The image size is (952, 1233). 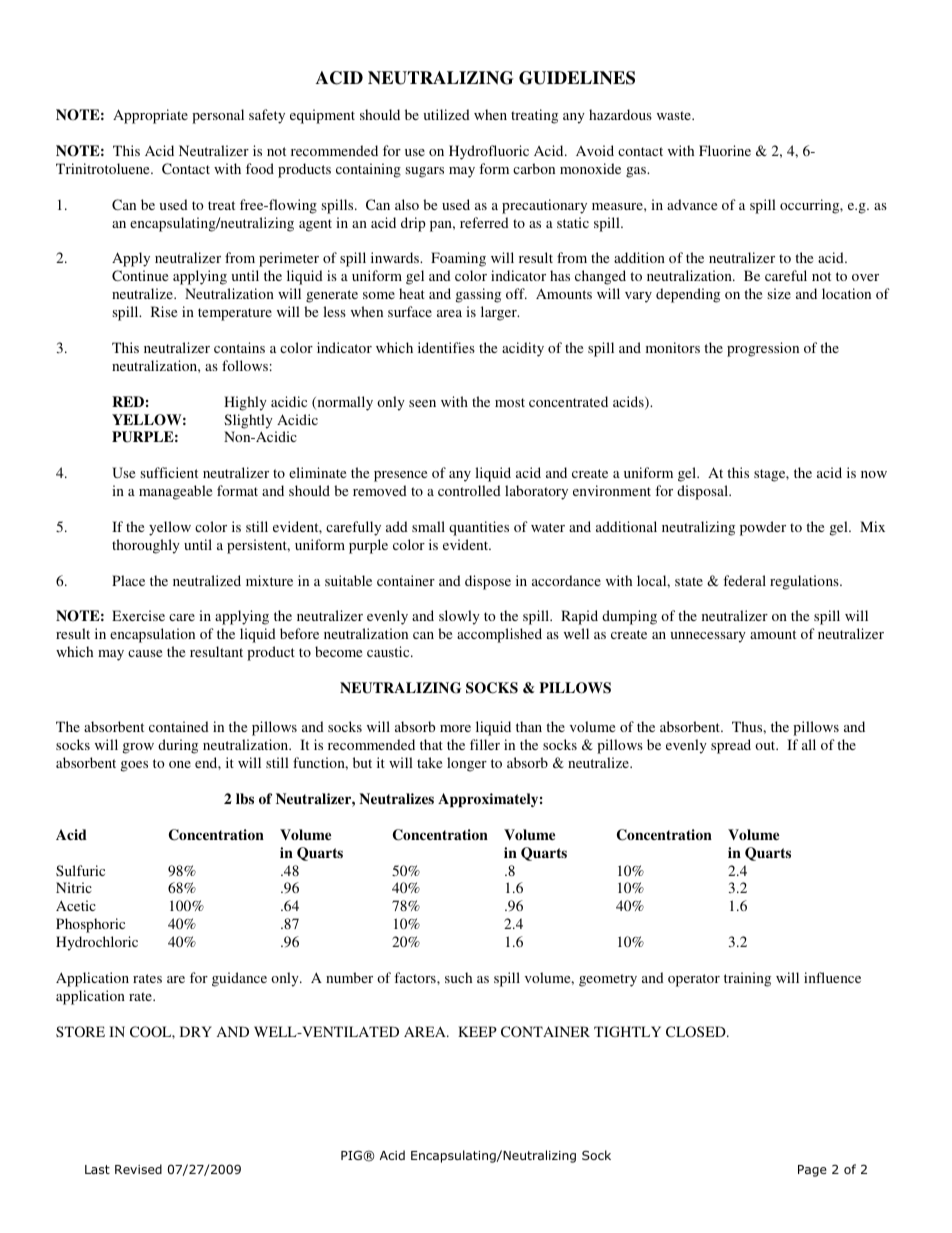 What do you see at coordinates (446, 114) in the screenshot?
I see `utilized` at bounding box center [446, 114].
